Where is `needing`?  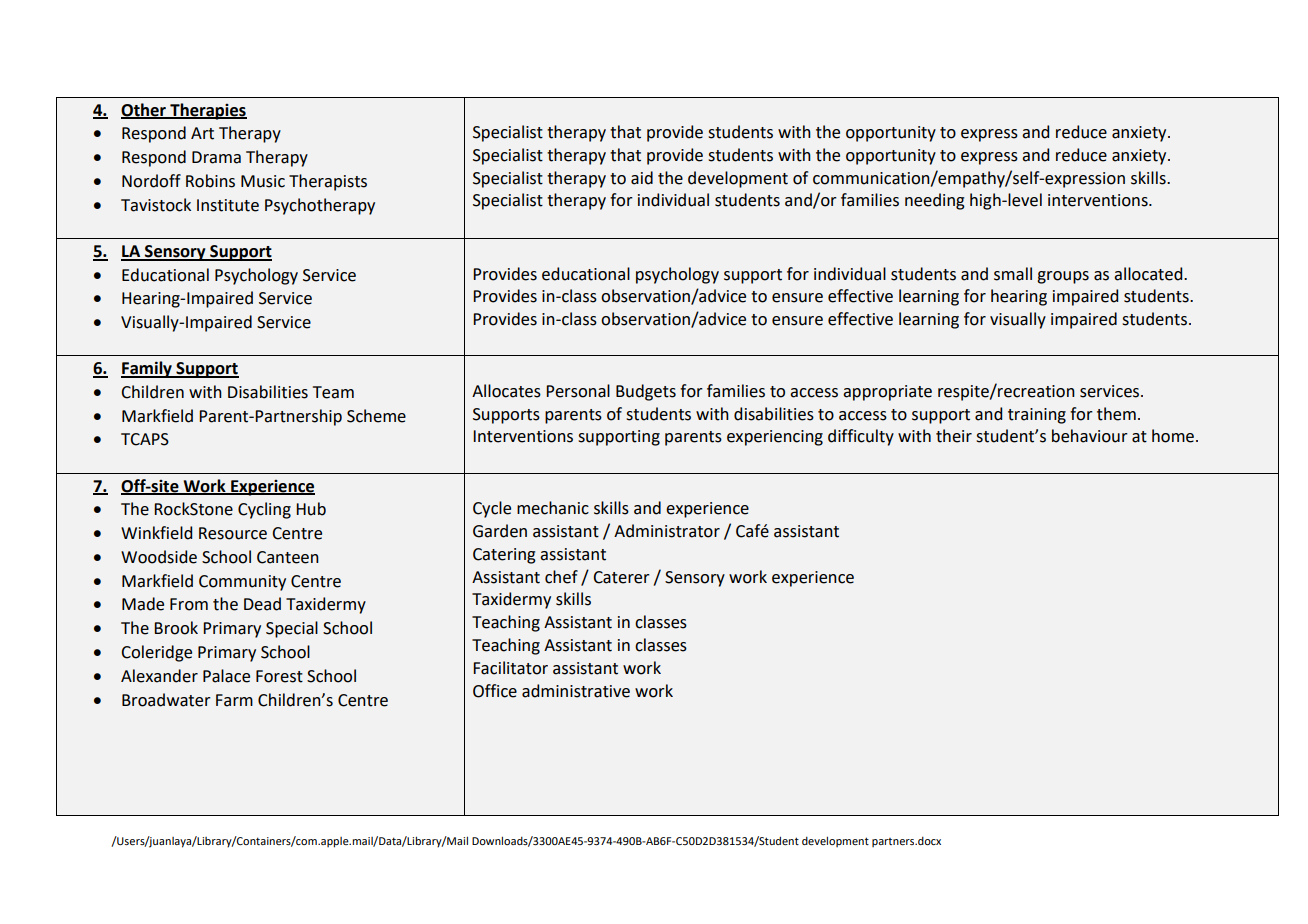 needing is located at coordinates (935, 201).
